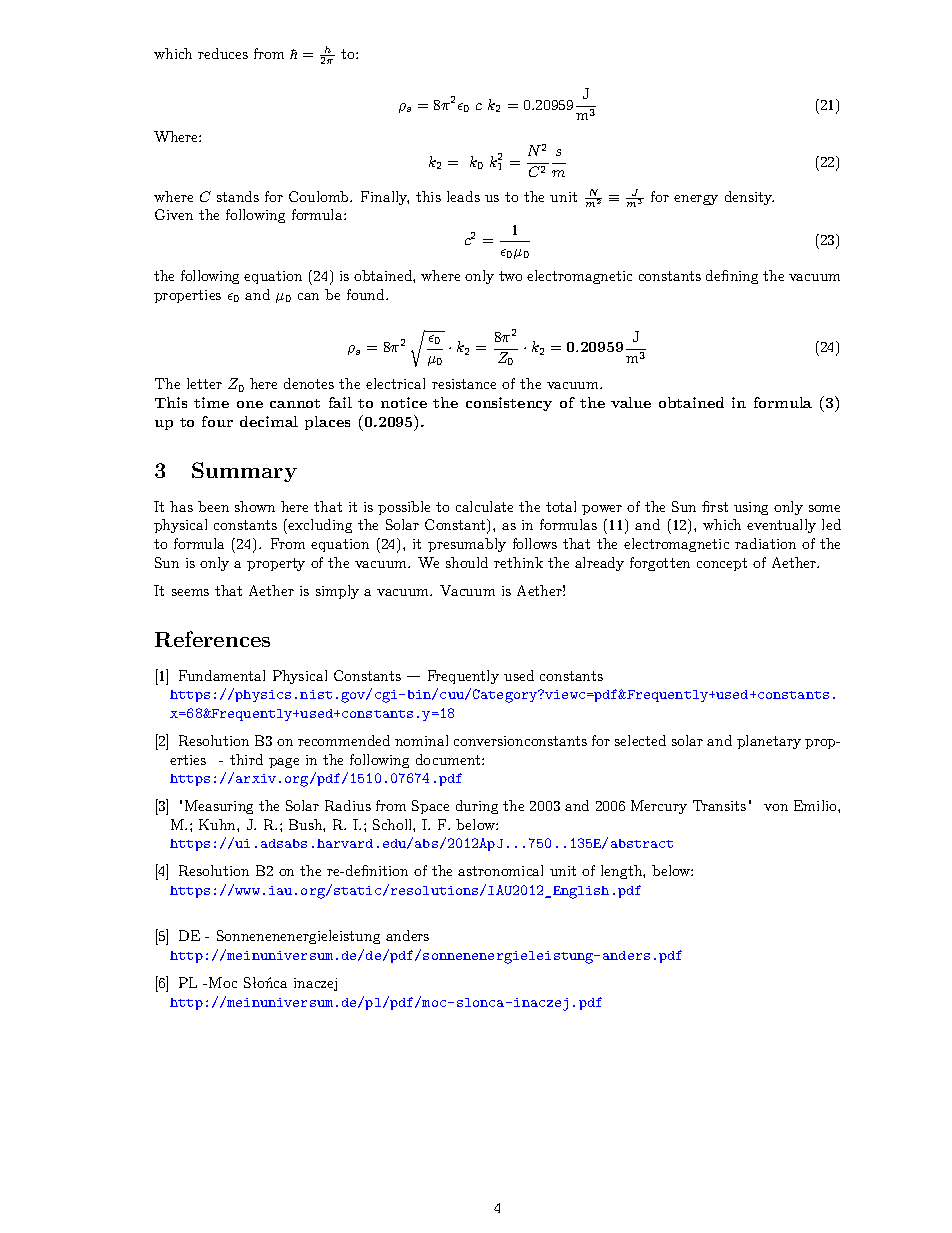  Describe the element at coordinates (500, 870) in the screenshot. I see `astronomical` at that location.
